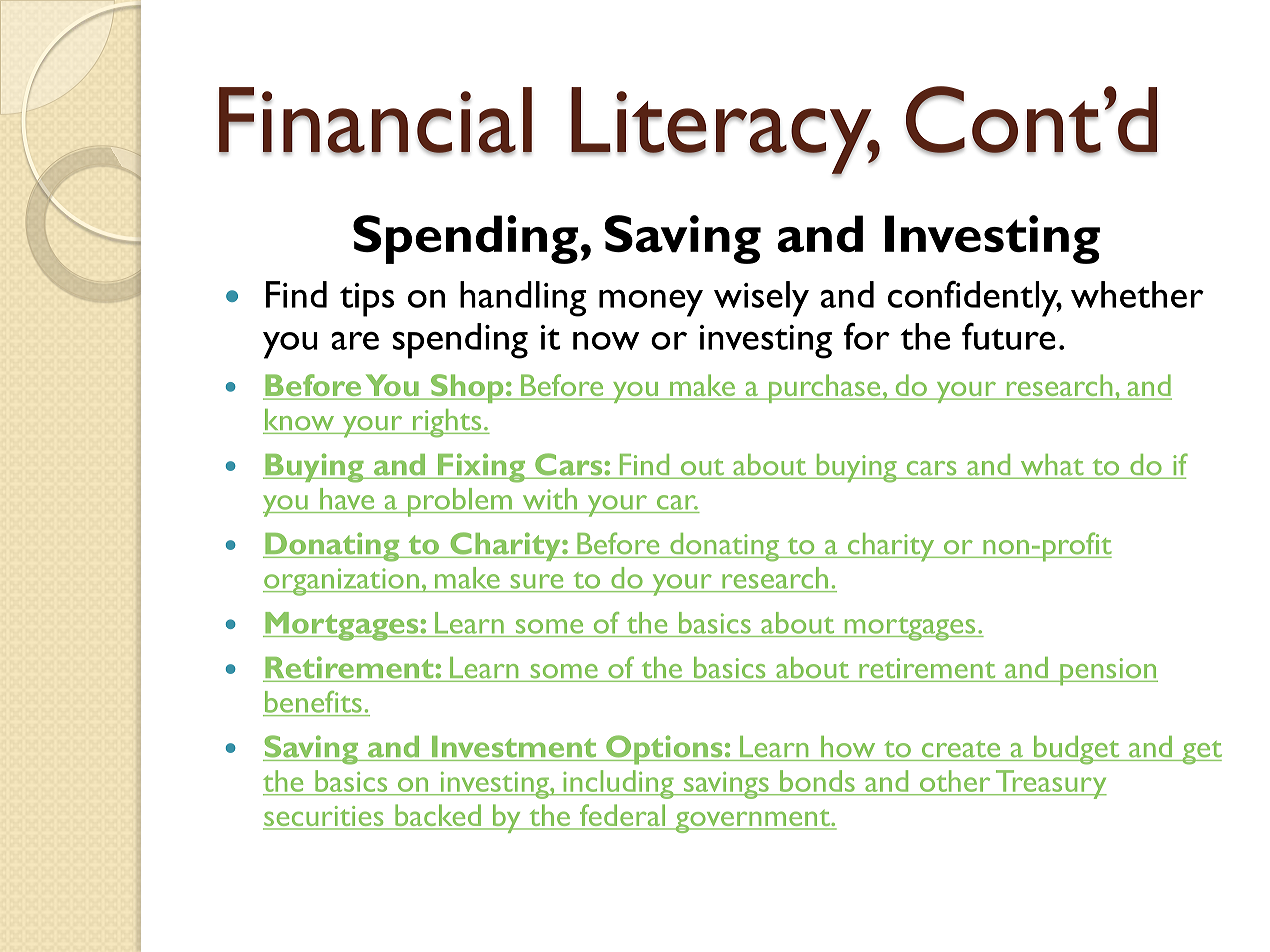 This screenshot has height=952, width=1270. I want to click on organization, so click(342, 582).
